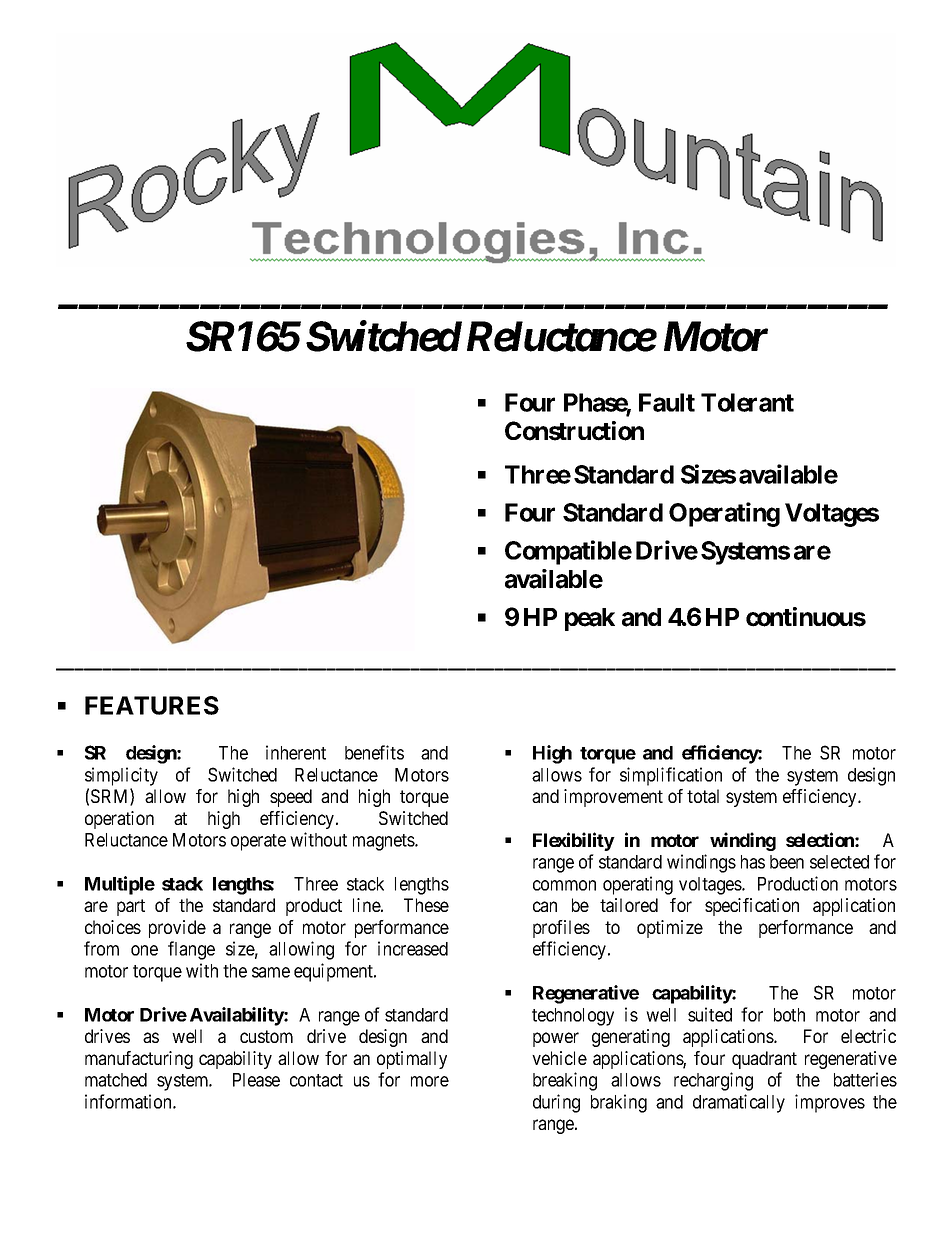  What do you see at coordinates (374, 752) in the screenshot?
I see `benefits` at bounding box center [374, 752].
